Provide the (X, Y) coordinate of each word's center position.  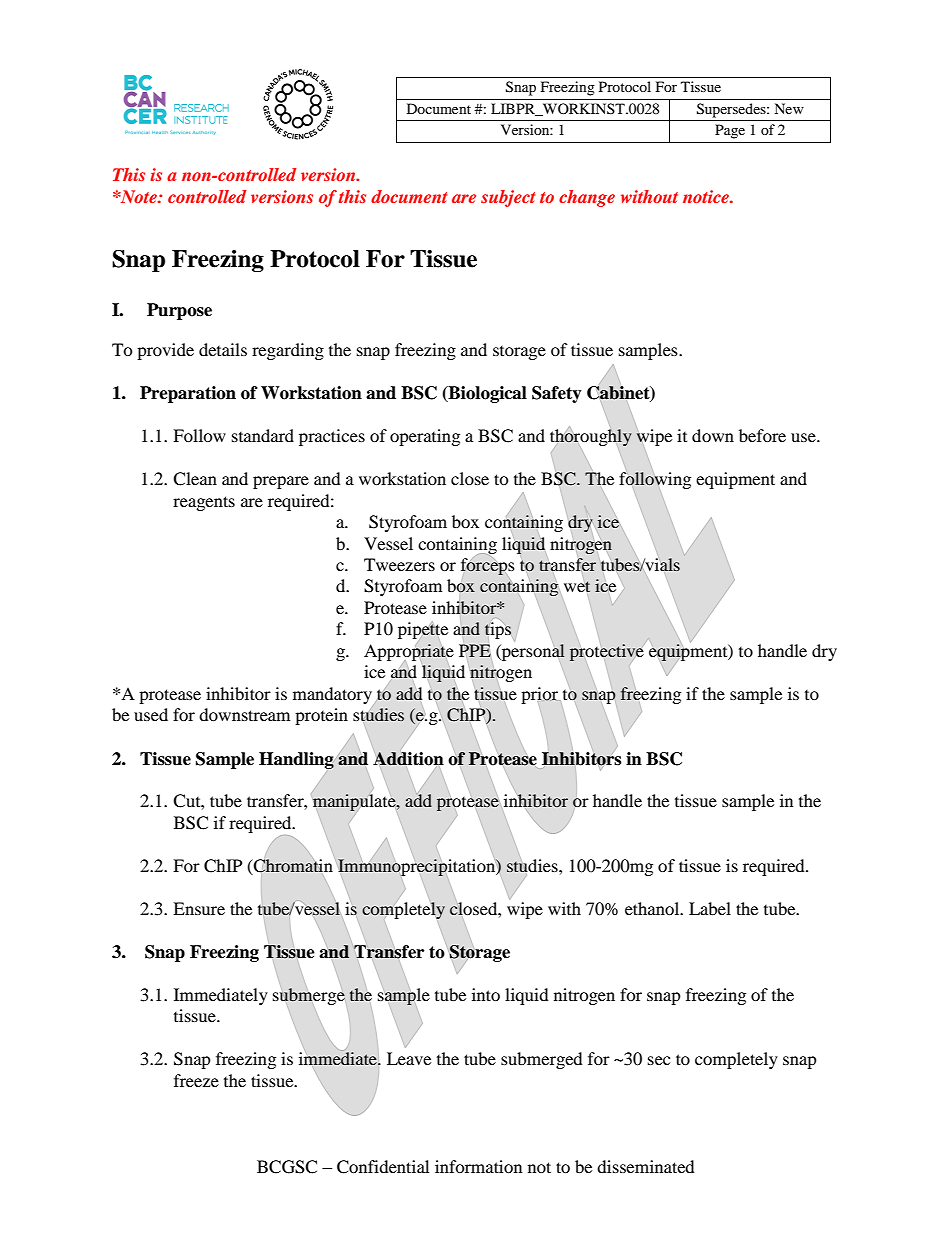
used (151, 714)
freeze (196, 1080)
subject (508, 198)
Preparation (188, 394)
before (762, 435)
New (789, 108)
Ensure (199, 908)
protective (607, 652)
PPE (475, 650)
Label (710, 908)
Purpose (179, 311)
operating (425, 437)
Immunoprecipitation (418, 867)
